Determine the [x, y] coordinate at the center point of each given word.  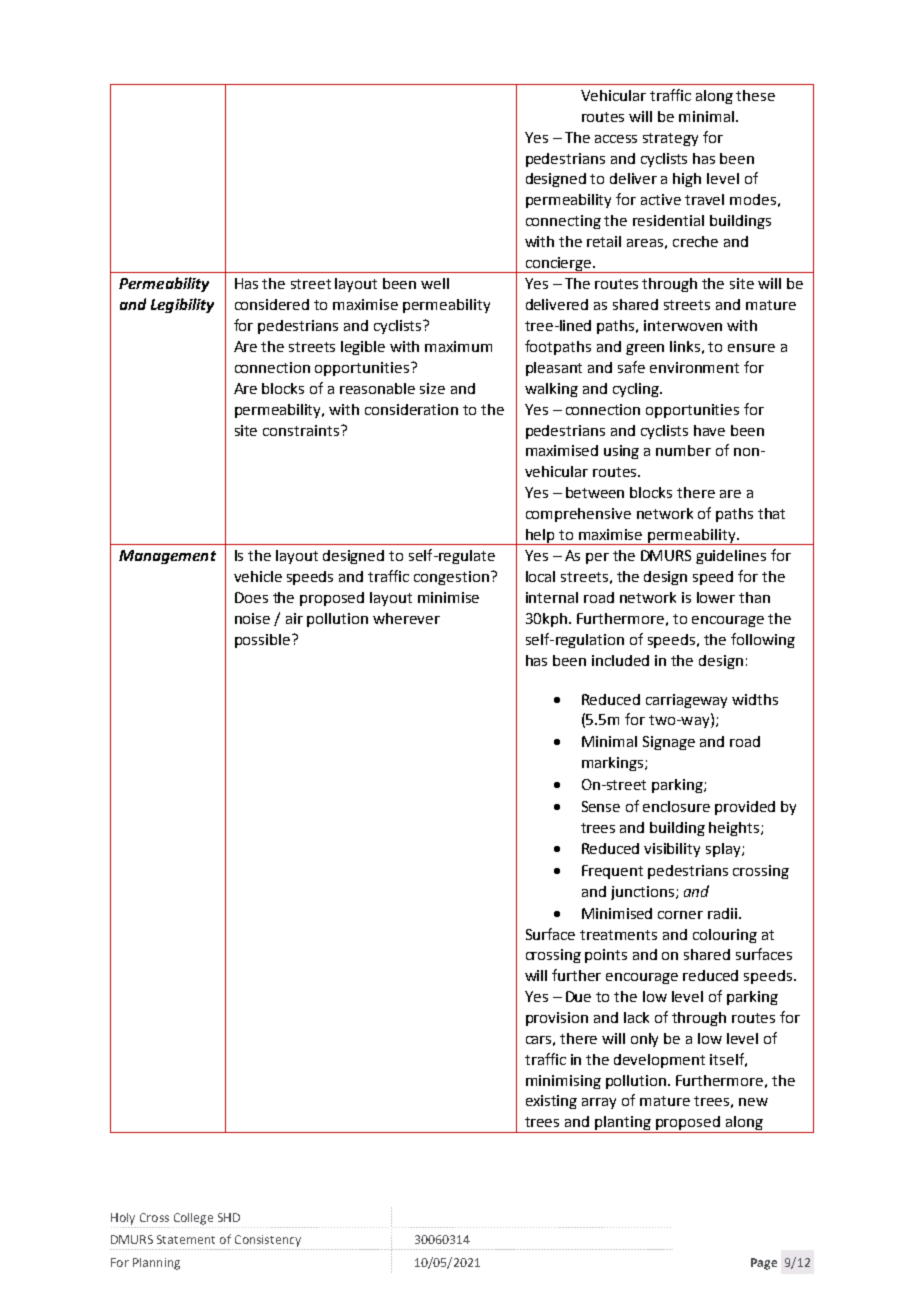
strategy [670, 139]
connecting [563, 222]
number [683, 450]
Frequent [612, 872]
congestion [451, 578]
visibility [672, 850]
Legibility [182, 305]
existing [551, 1102]
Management [167, 557]
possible [262, 641]
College [193, 1219]
